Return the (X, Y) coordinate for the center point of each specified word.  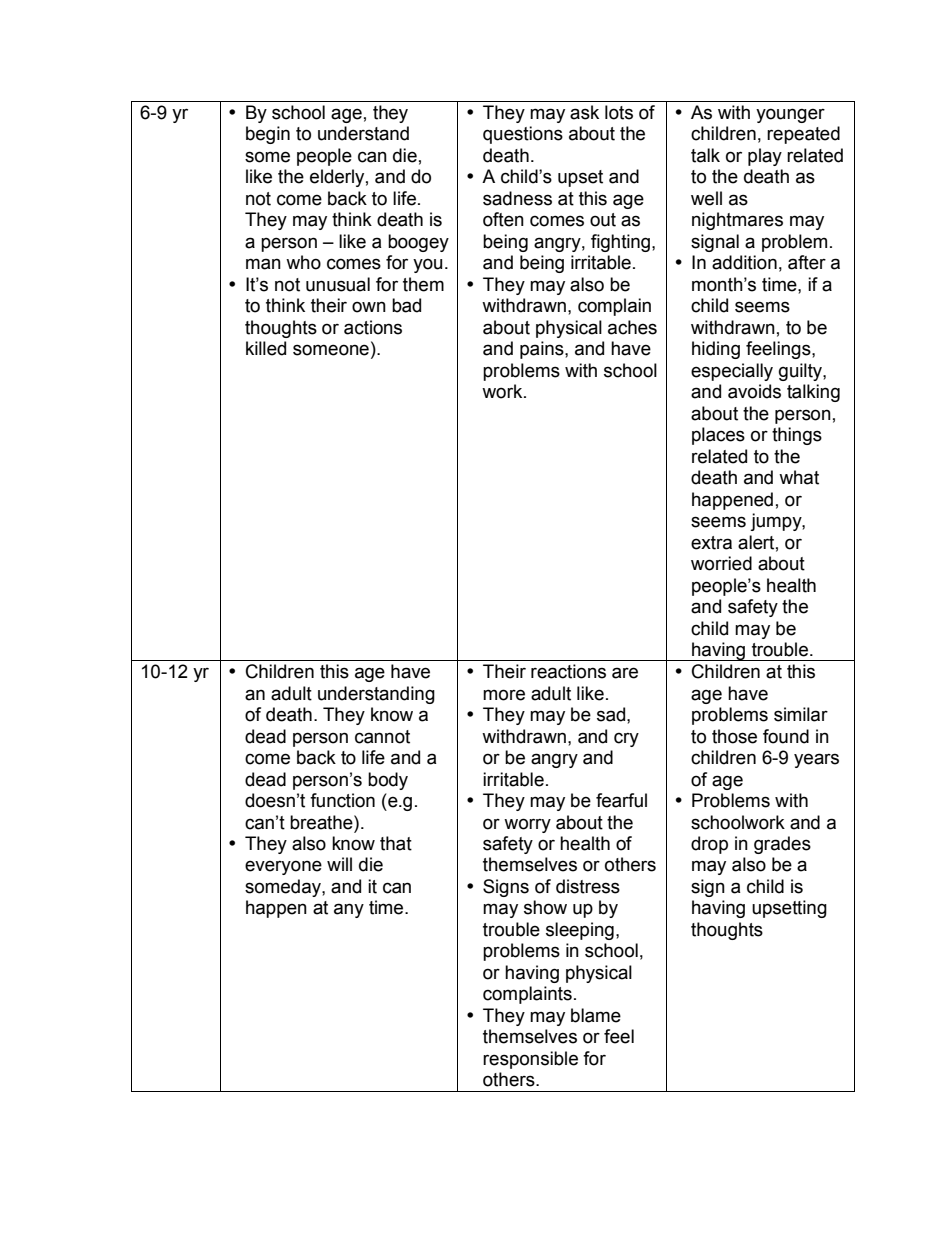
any (349, 910)
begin (268, 135)
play (765, 157)
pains (543, 350)
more (504, 695)
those (734, 736)
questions (523, 135)
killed (266, 348)
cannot (382, 737)
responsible (530, 1060)
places (718, 436)
